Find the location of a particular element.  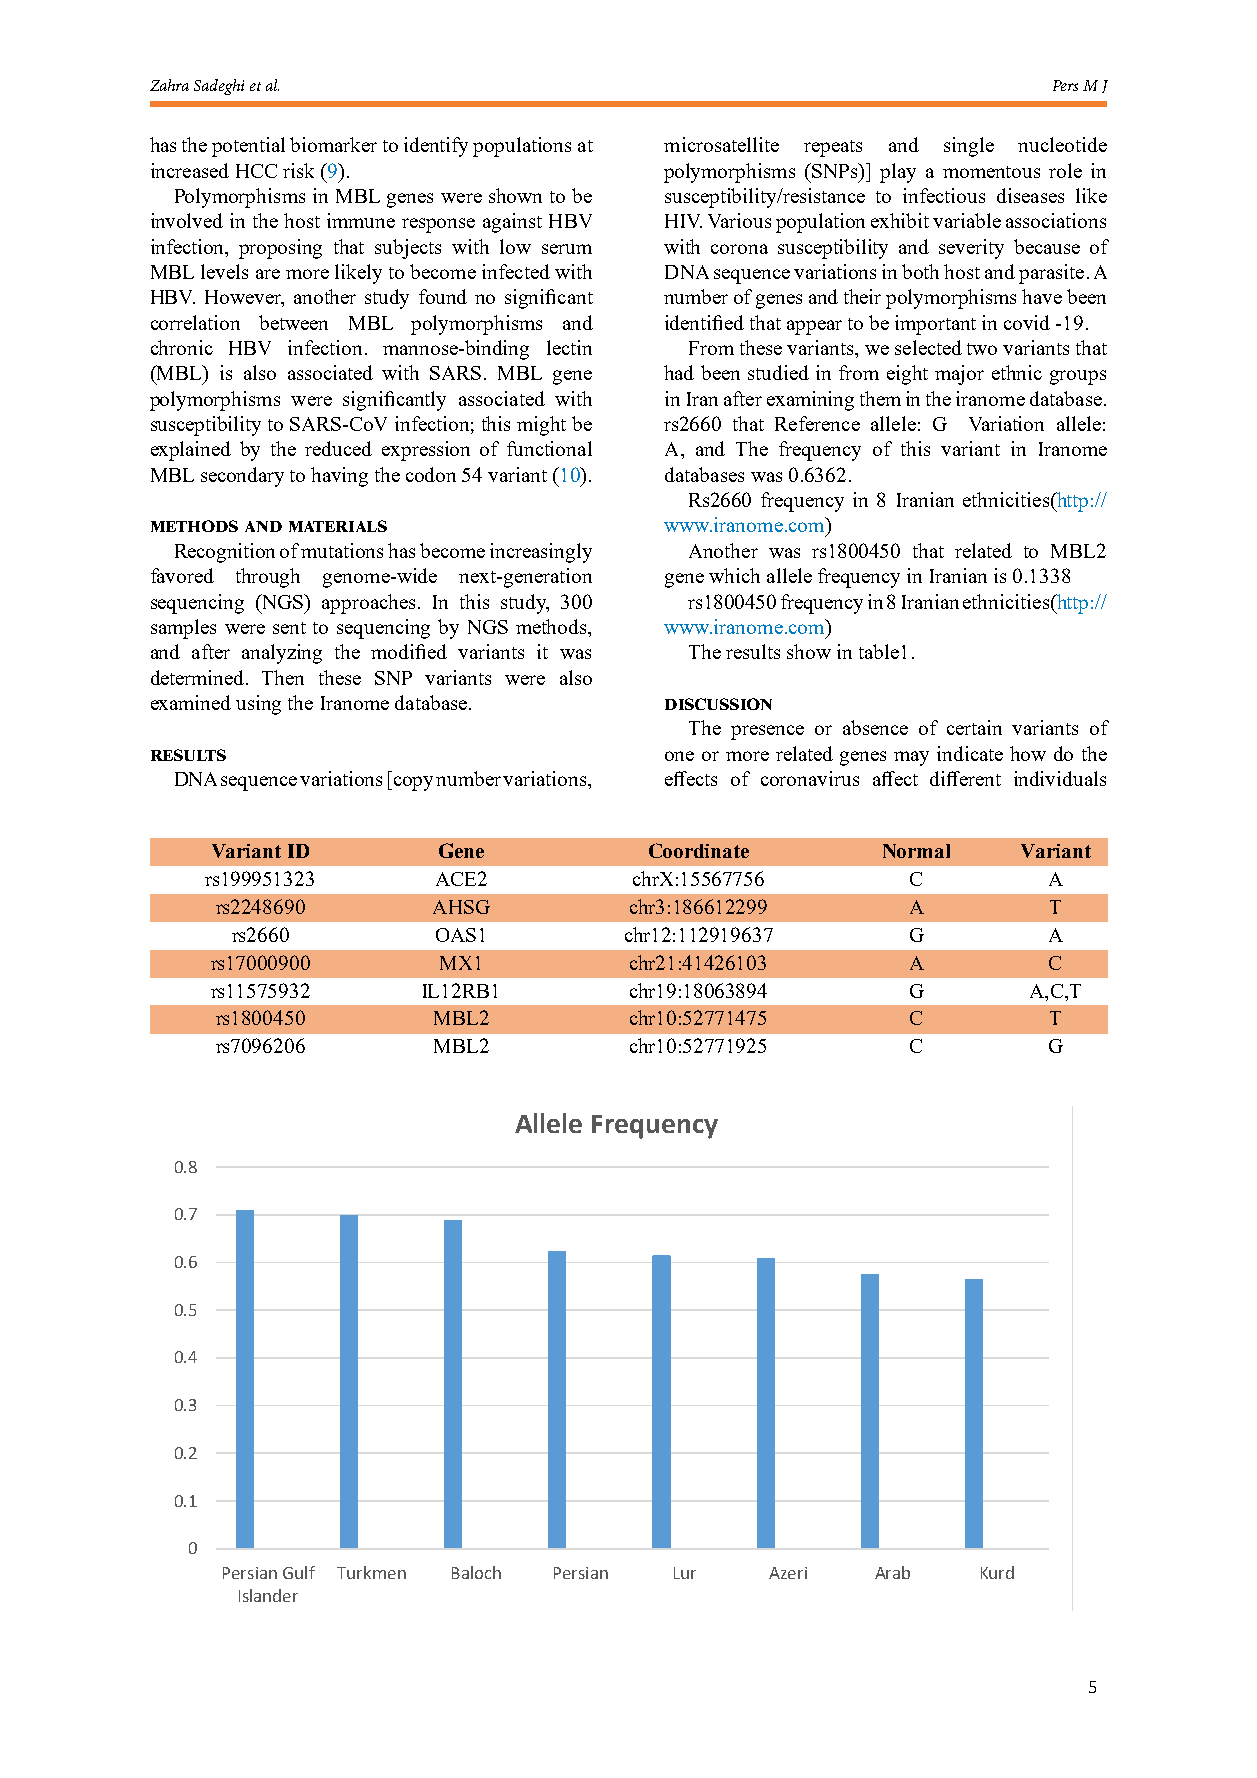

Azeri is located at coordinates (788, 1573).
